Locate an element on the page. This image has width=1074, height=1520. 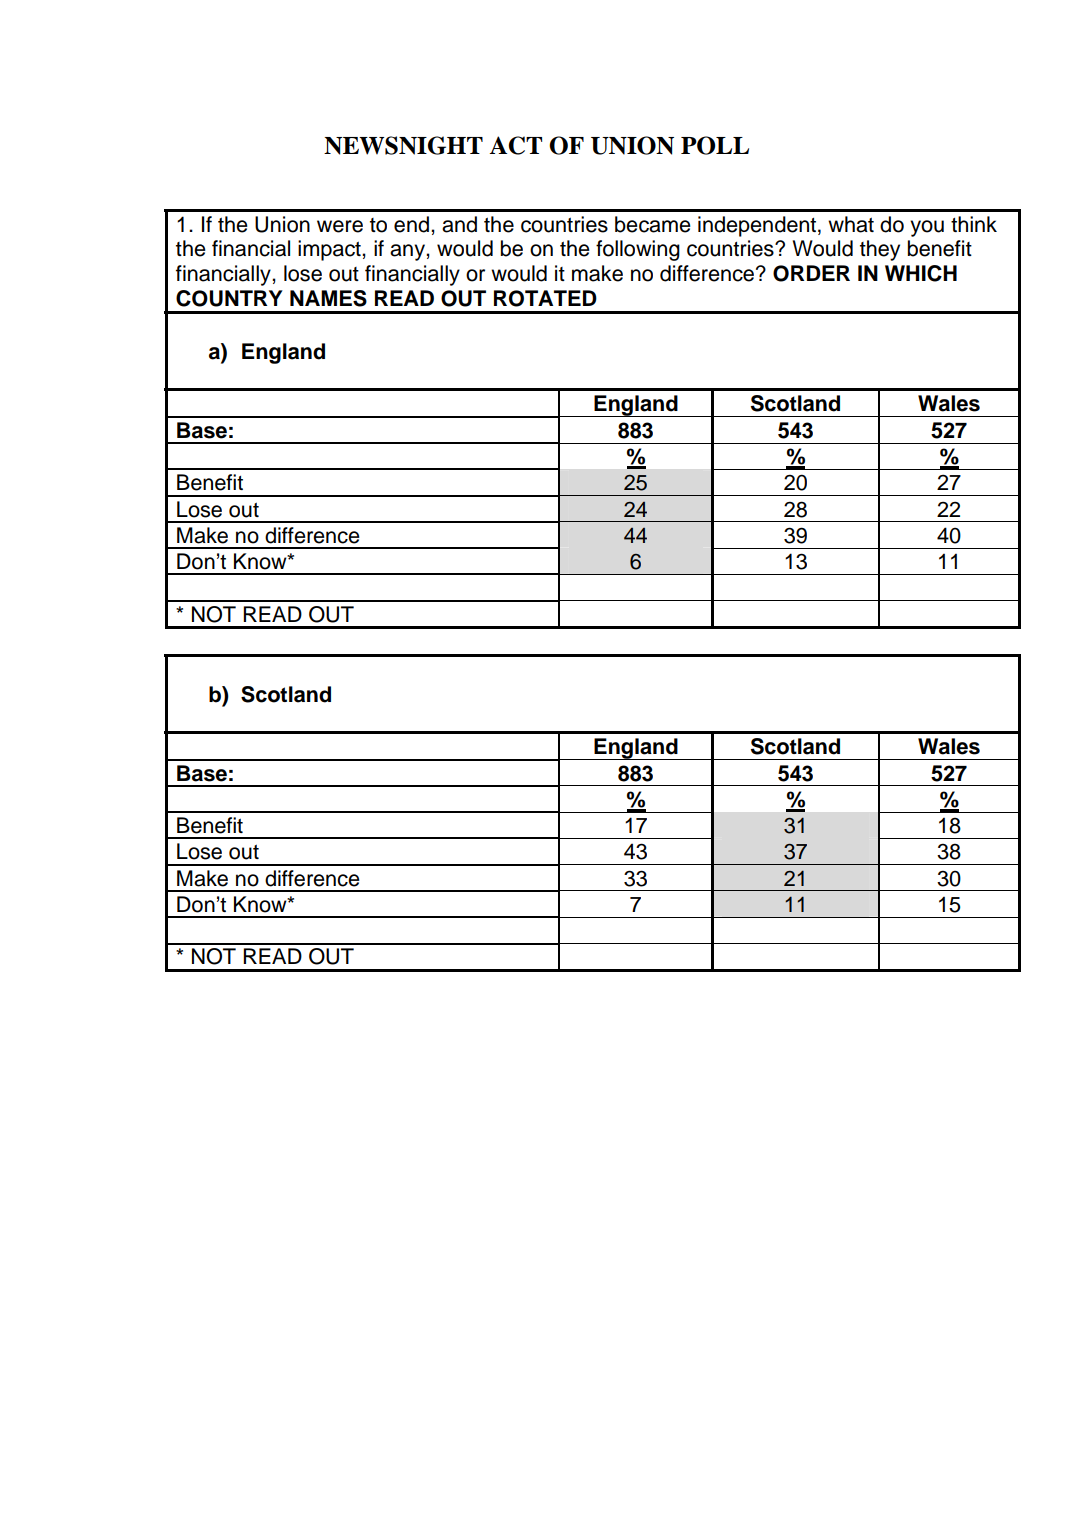
NAMES is located at coordinates (328, 298).
